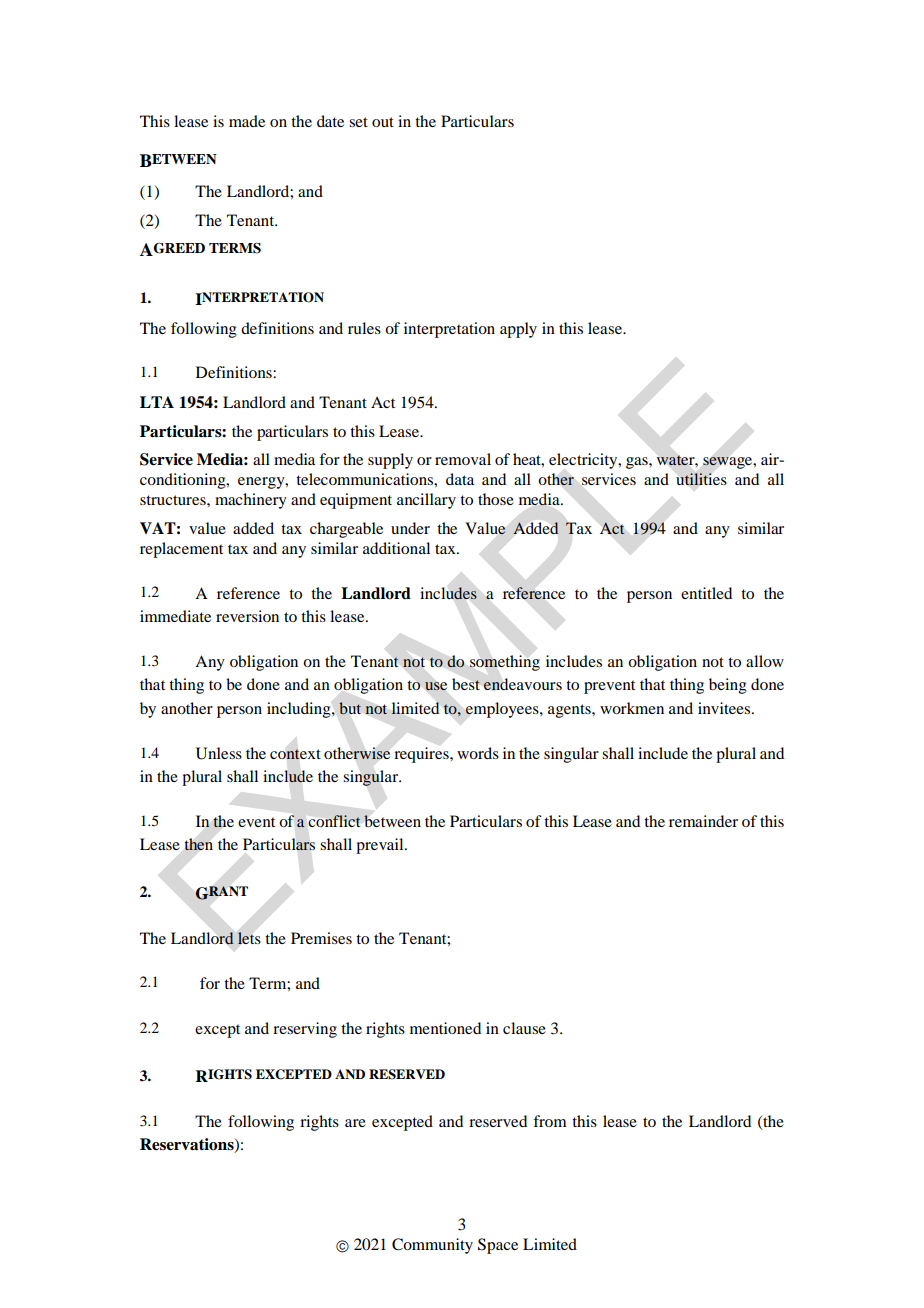 This page has width=924, height=1308. I want to click on reversion, so click(247, 616).
